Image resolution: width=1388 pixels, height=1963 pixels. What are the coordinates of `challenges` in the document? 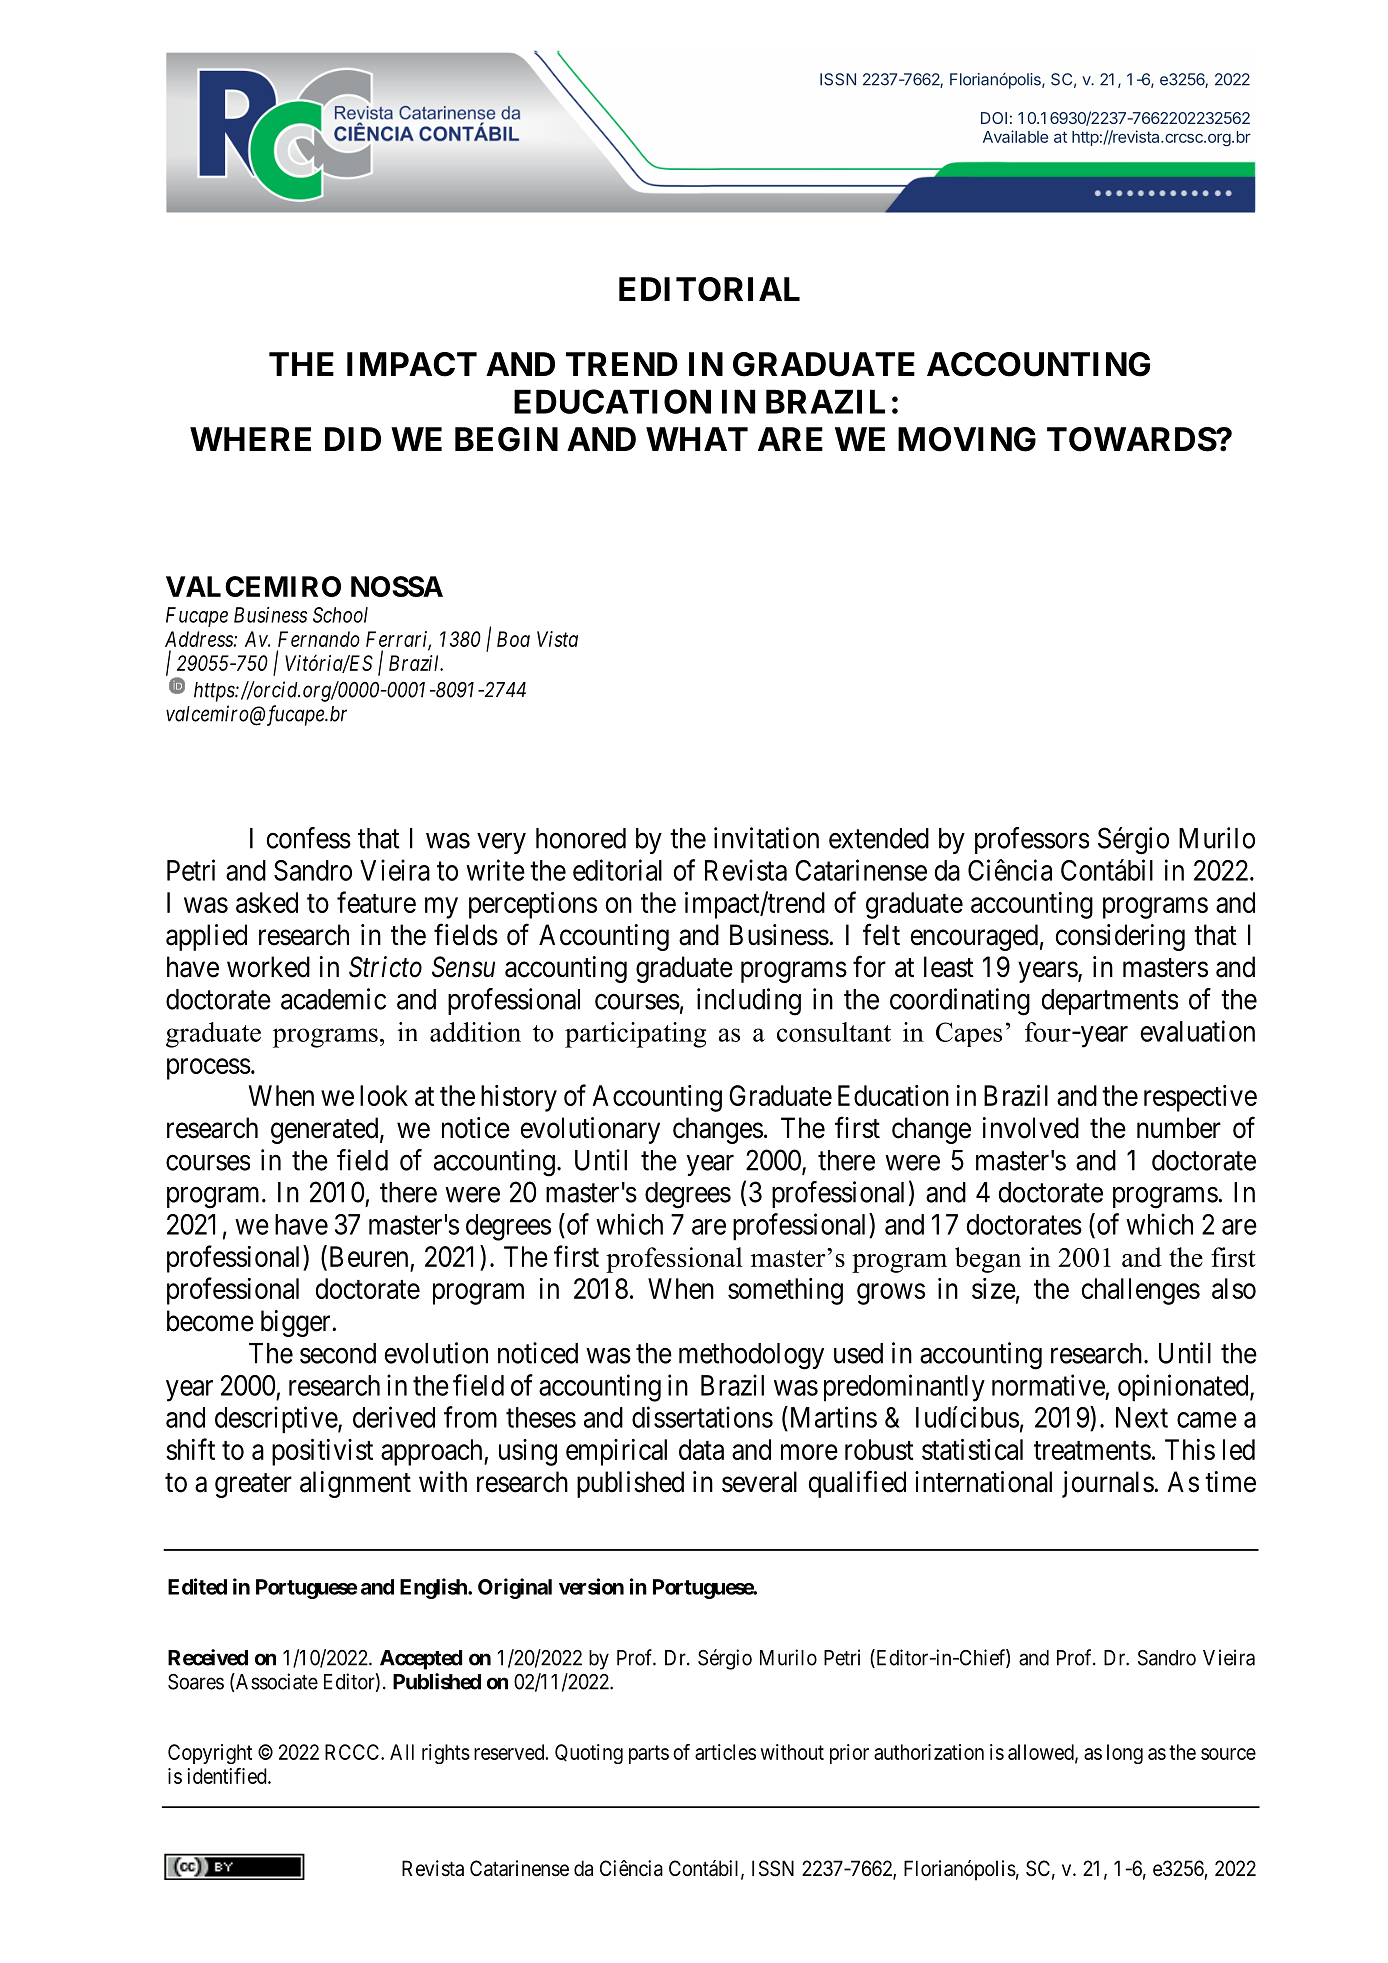 It's located at (1141, 1291).
